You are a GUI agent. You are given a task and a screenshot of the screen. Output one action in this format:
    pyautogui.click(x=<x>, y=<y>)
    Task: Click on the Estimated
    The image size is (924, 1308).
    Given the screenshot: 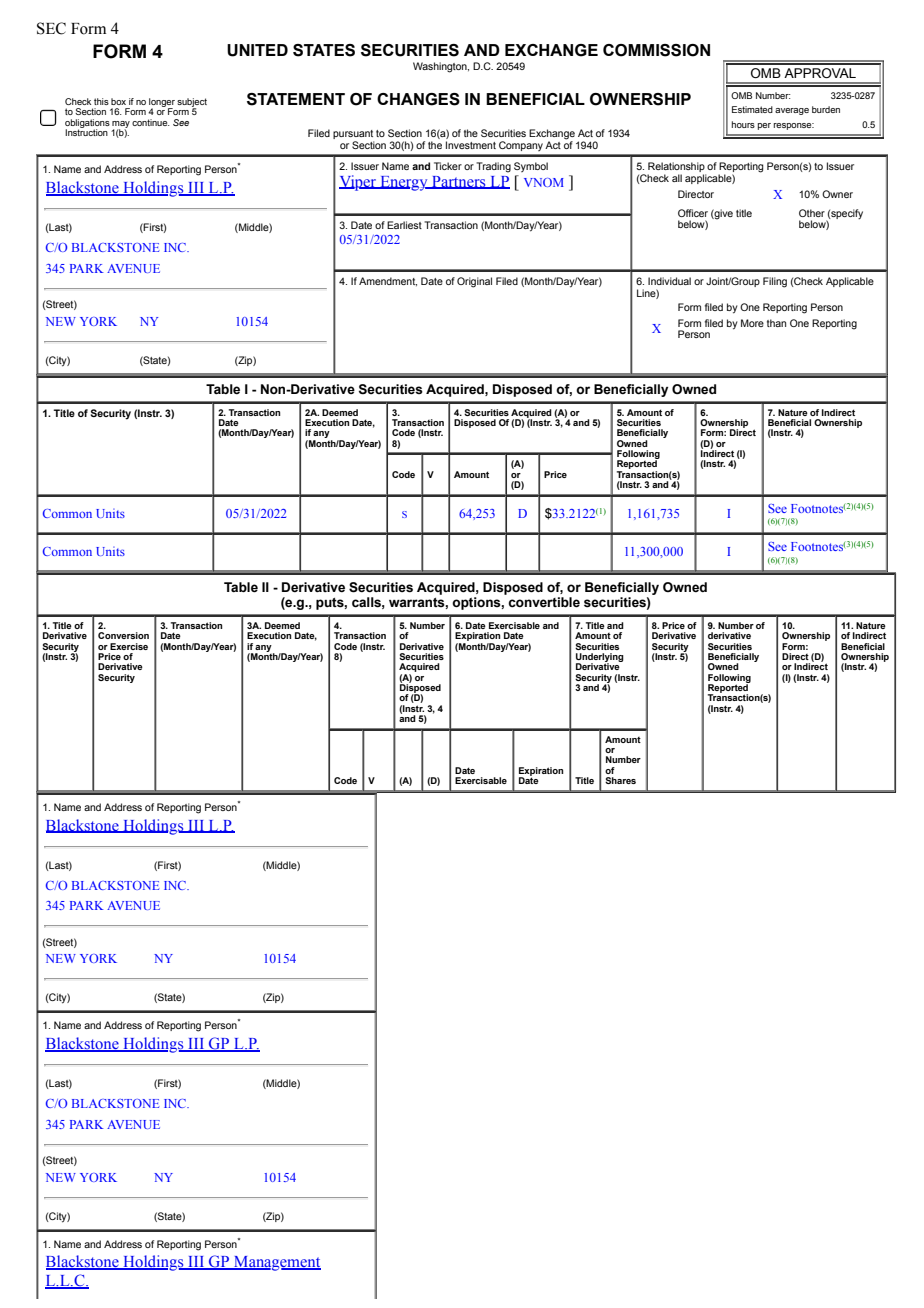 What is the action you would take?
    pyautogui.click(x=752, y=109)
